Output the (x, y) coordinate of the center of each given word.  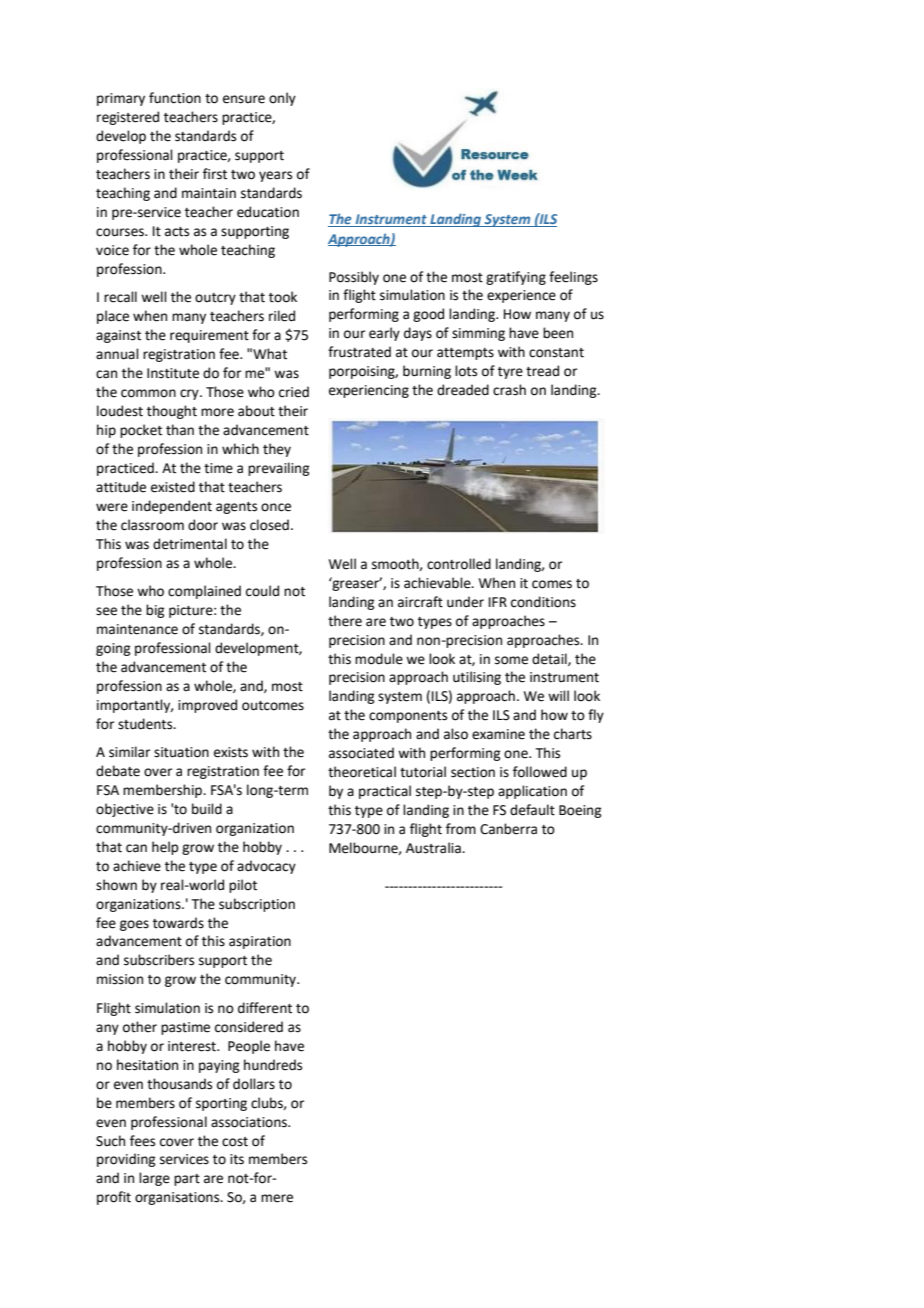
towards (178, 923)
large (154, 1179)
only (282, 99)
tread (542, 371)
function (175, 98)
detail (550, 659)
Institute (173, 373)
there (345, 621)
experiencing (369, 391)
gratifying (516, 278)
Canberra (508, 829)
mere (277, 1198)
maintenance (137, 629)
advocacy (266, 867)
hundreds (273, 1065)
